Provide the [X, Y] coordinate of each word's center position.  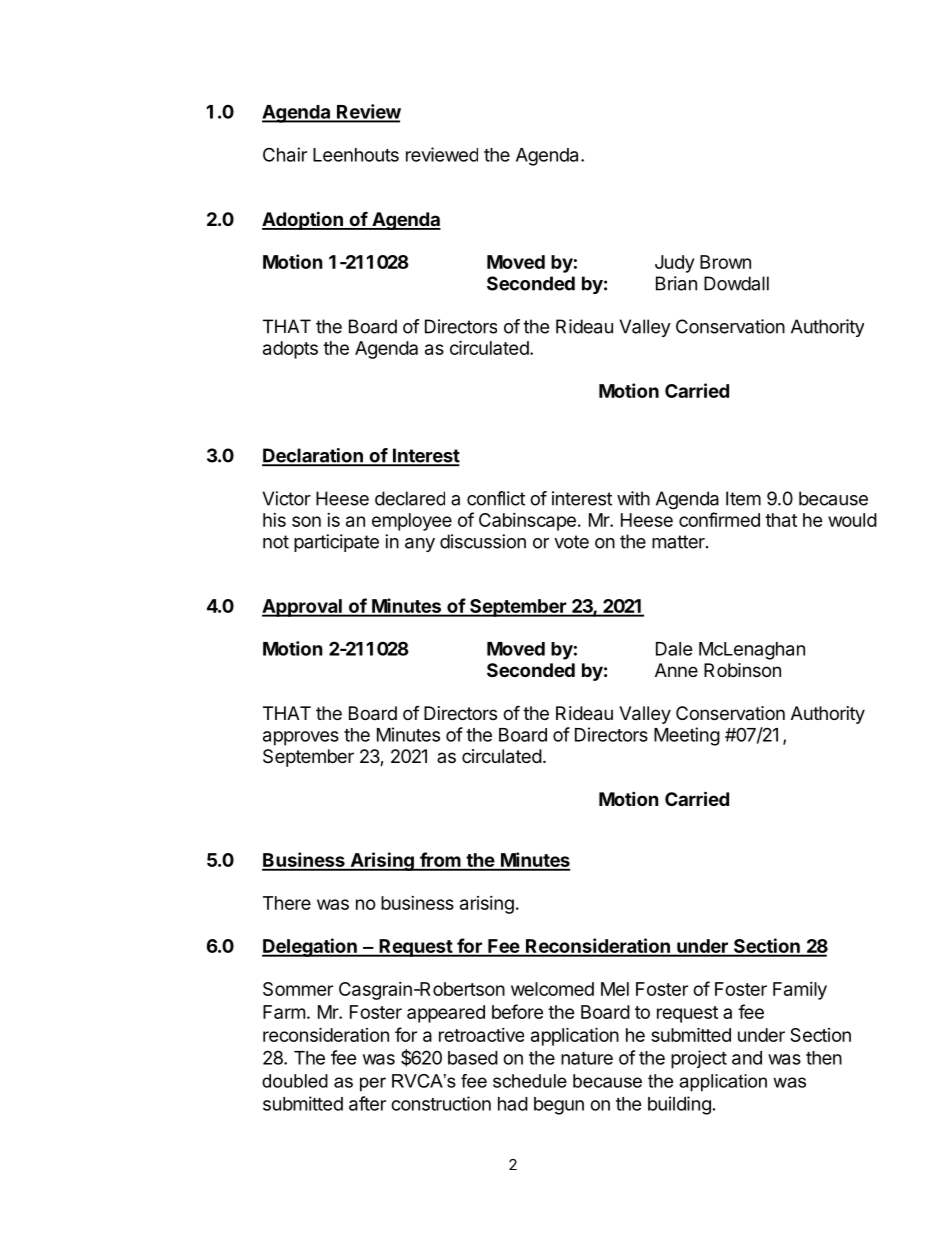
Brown [725, 262]
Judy [674, 264]
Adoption [303, 220]
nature [587, 1058]
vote [571, 542]
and [747, 1058]
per [373, 1084]
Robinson [742, 670]
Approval [303, 608]
